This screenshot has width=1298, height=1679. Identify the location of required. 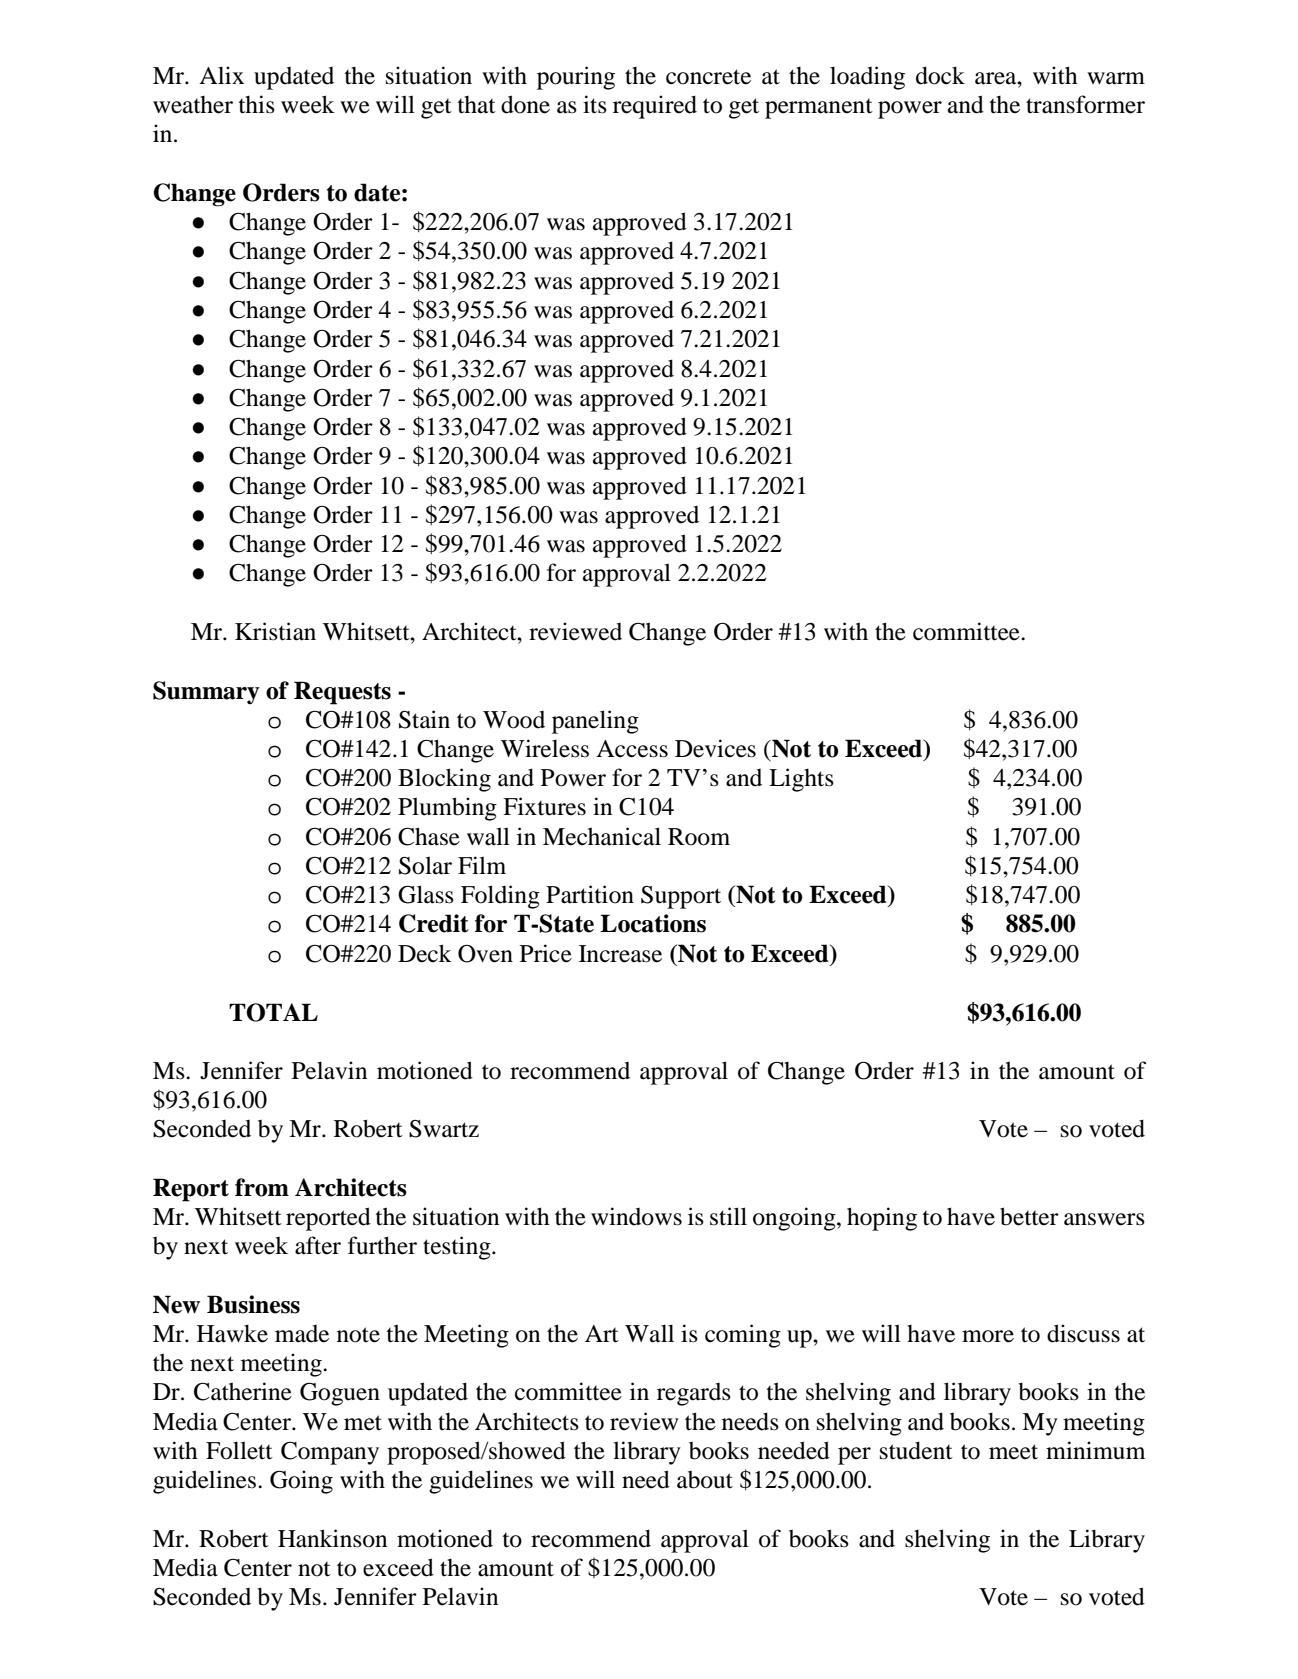
(655, 107).
